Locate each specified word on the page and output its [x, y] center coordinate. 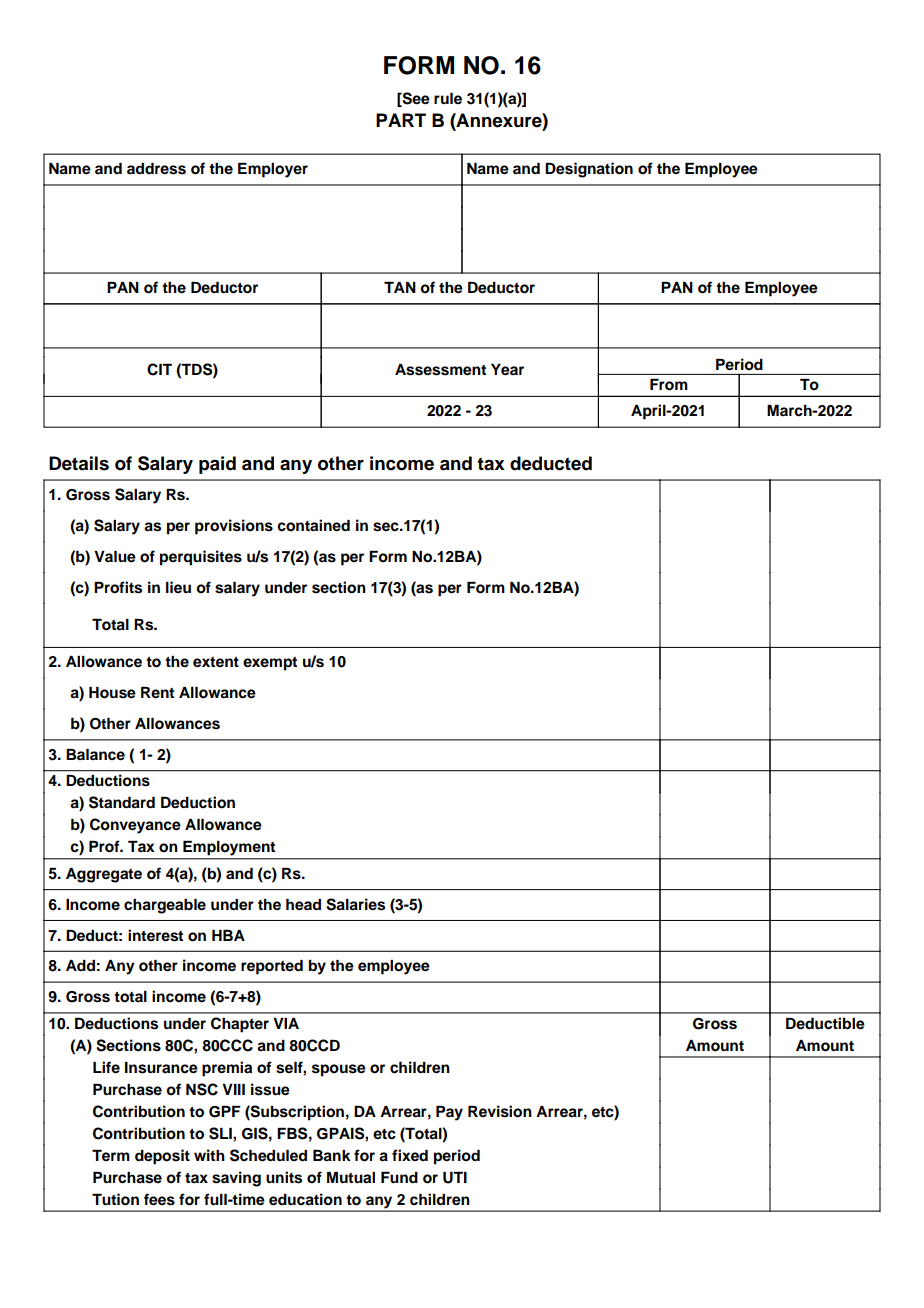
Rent [157, 693]
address [156, 169]
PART [401, 120]
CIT [159, 369]
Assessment [440, 370]
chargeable [165, 906]
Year [507, 370]
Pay [449, 1113]
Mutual [351, 1178]
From [669, 385]
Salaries [355, 904]
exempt [270, 664]
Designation [589, 170]
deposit [162, 1157]
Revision [500, 1111]
